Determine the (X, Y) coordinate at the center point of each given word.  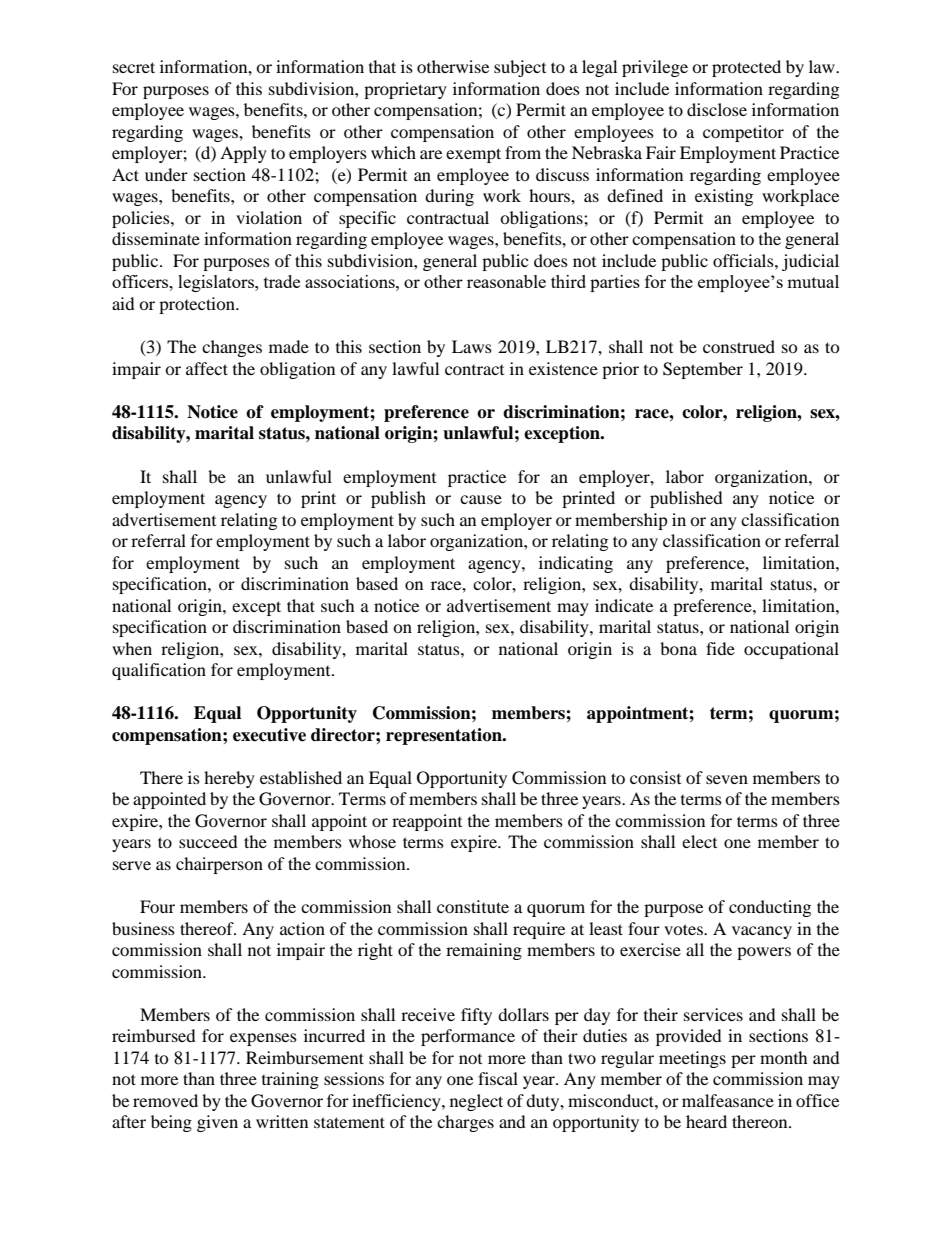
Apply (243, 154)
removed (165, 1100)
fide (720, 648)
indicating (576, 564)
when (132, 648)
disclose (717, 109)
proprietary (405, 90)
